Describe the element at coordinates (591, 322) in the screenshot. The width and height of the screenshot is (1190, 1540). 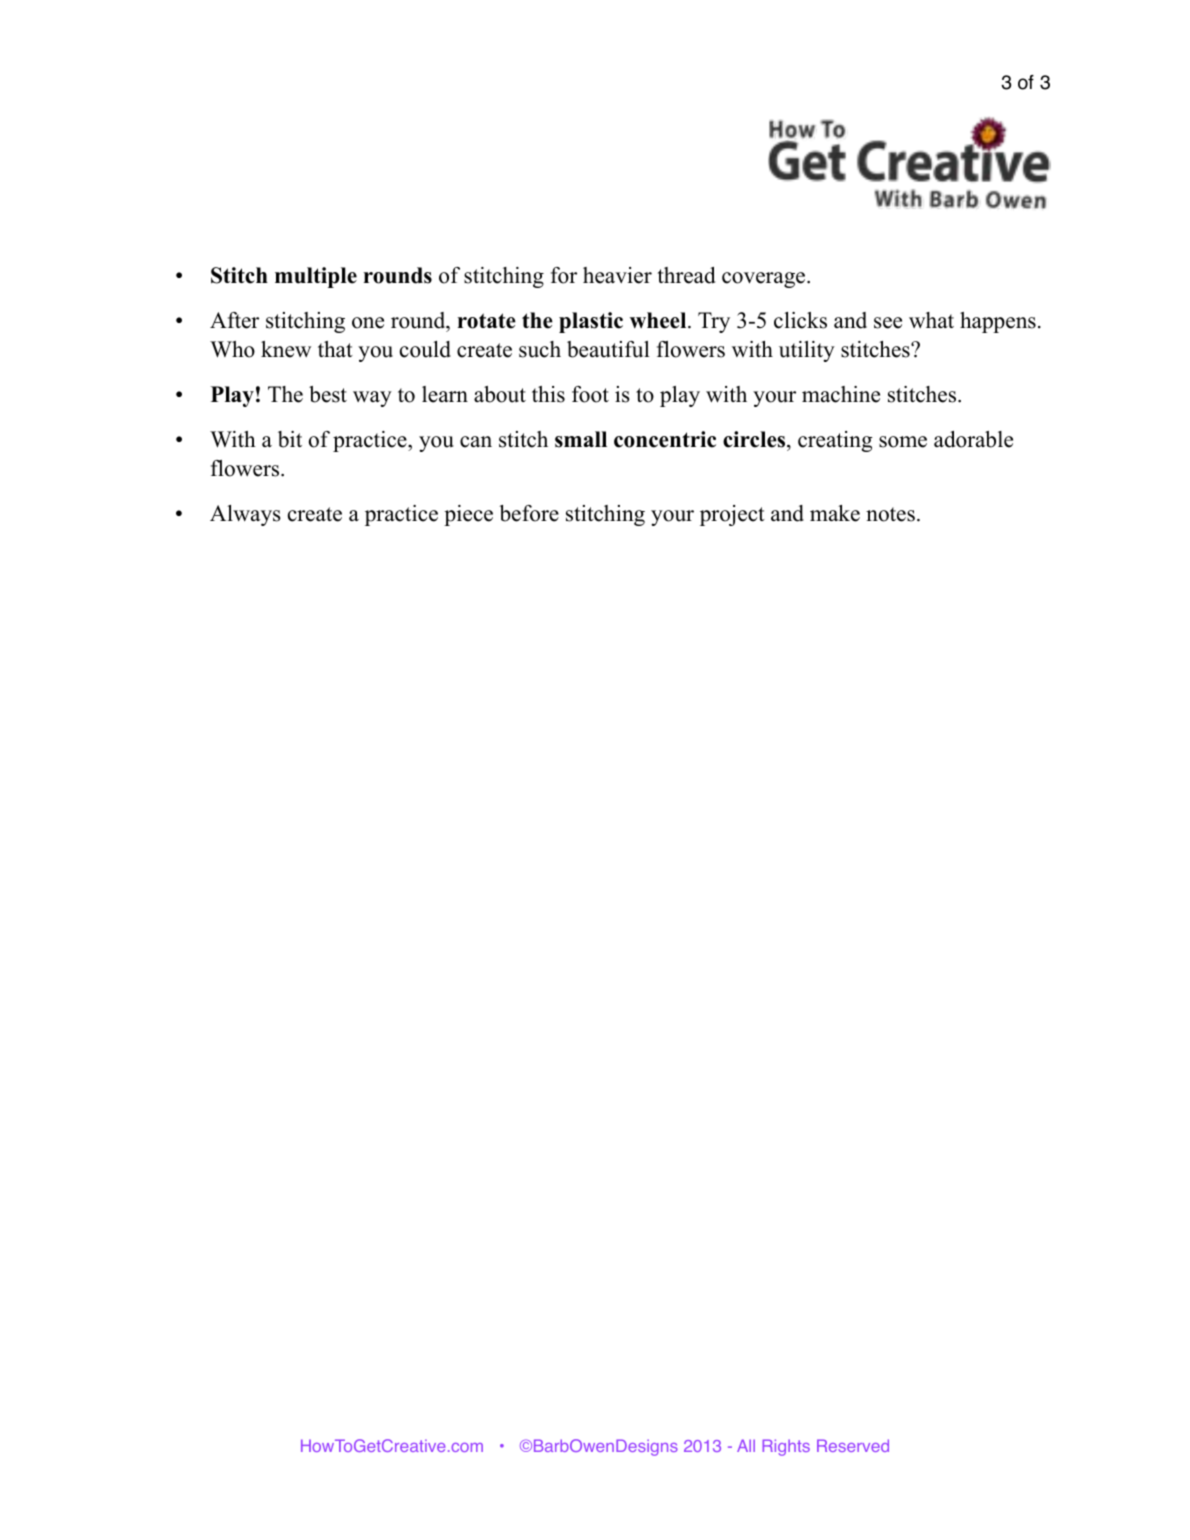
I see `plastic` at that location.
